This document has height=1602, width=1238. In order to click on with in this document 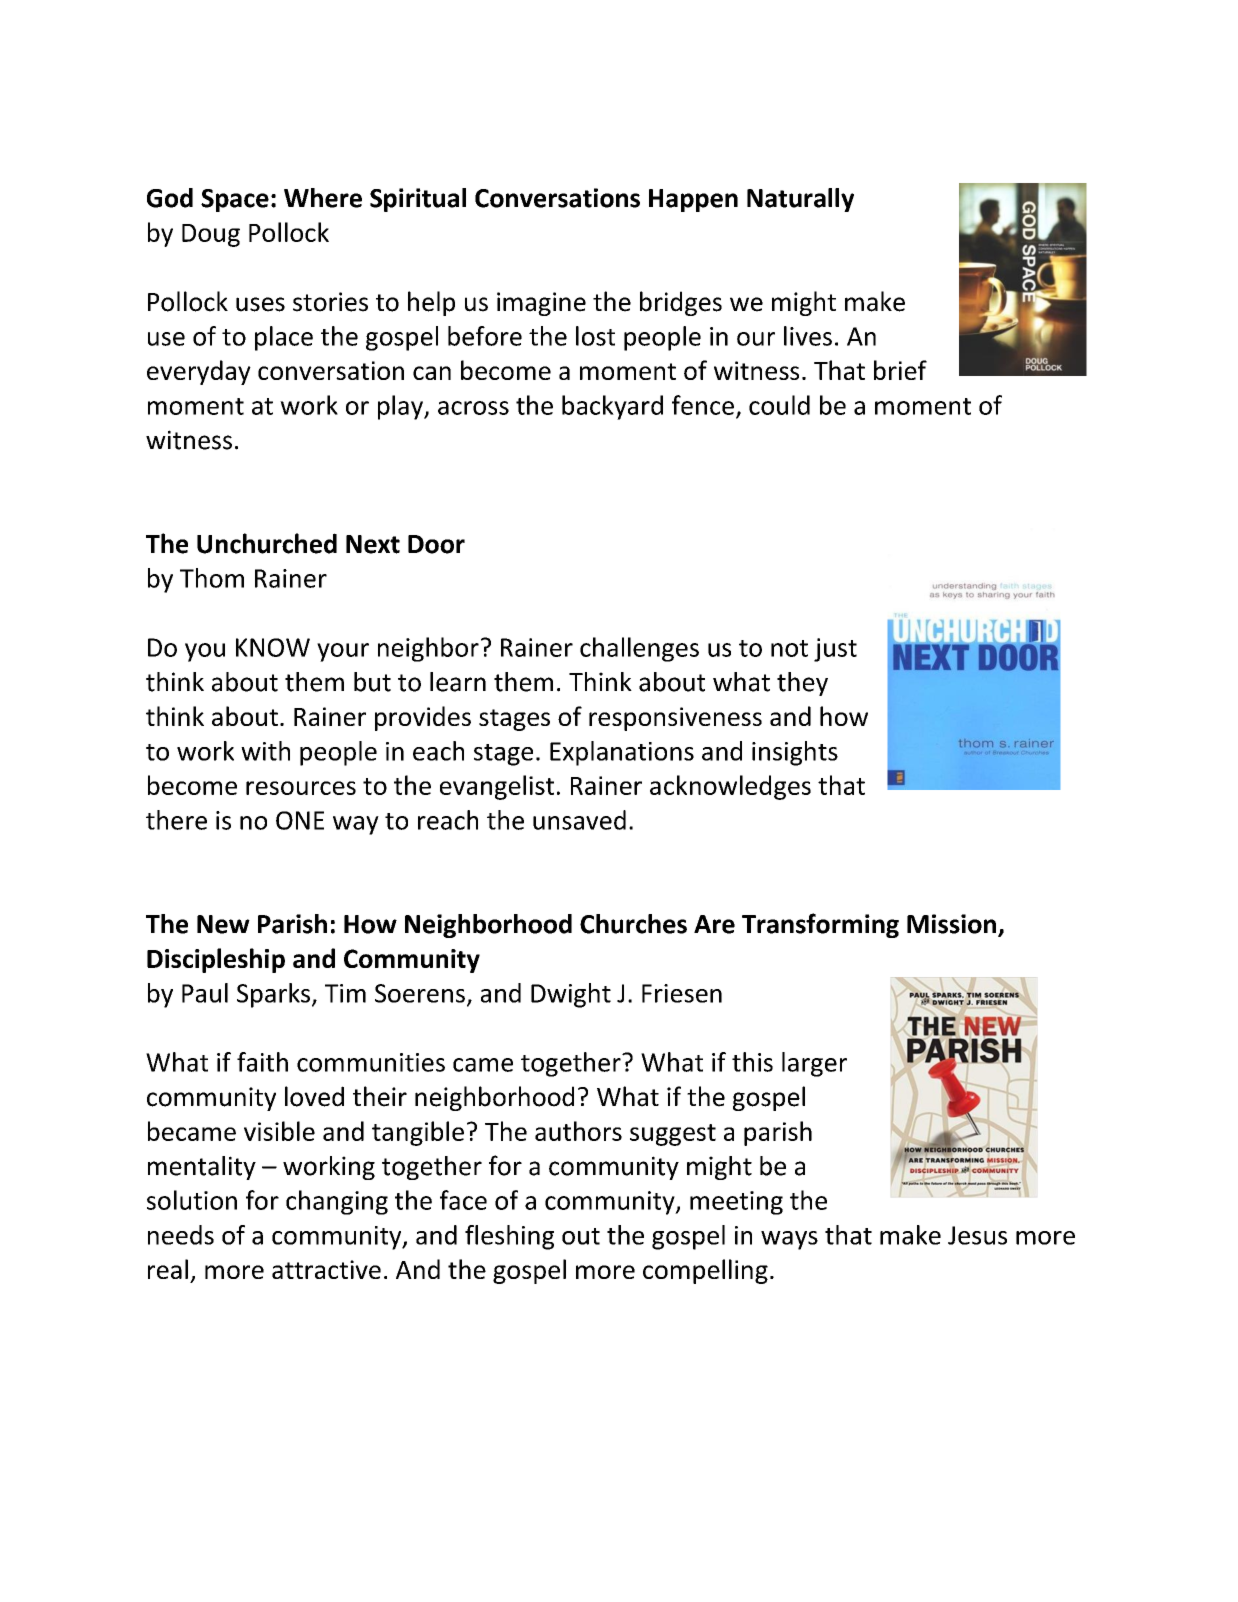, I will do `click(265, 751)`.
